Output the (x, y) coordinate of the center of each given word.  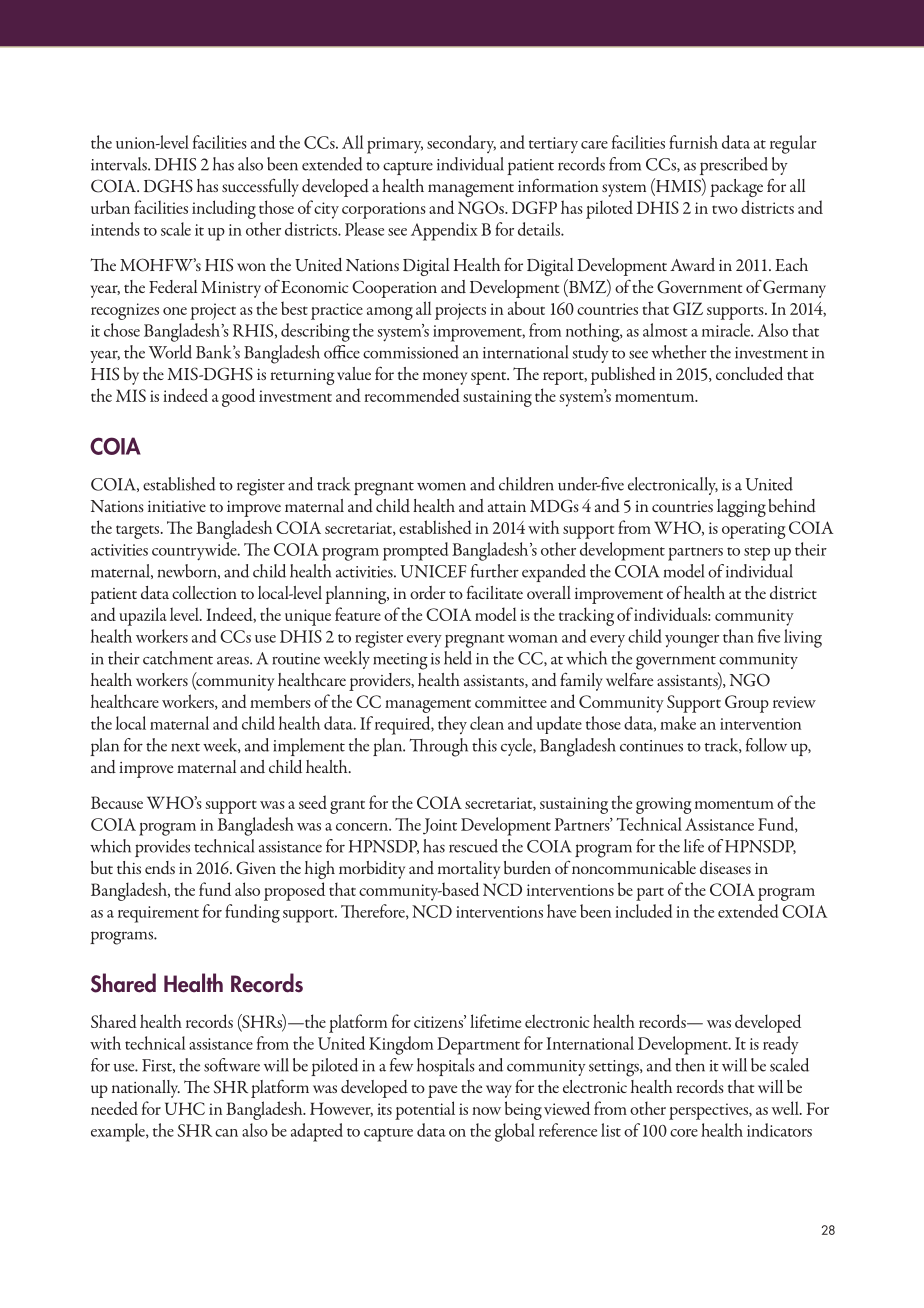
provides (162, 848)
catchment (178, 658)
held (458, 658)
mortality (469, 870)
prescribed (734, 166)
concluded (749, 374)
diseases (725, 867)
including (224, 209)
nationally (146, 1089)
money (445, 378)
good (238, 397)
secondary (461, 144)
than (738, 636)
